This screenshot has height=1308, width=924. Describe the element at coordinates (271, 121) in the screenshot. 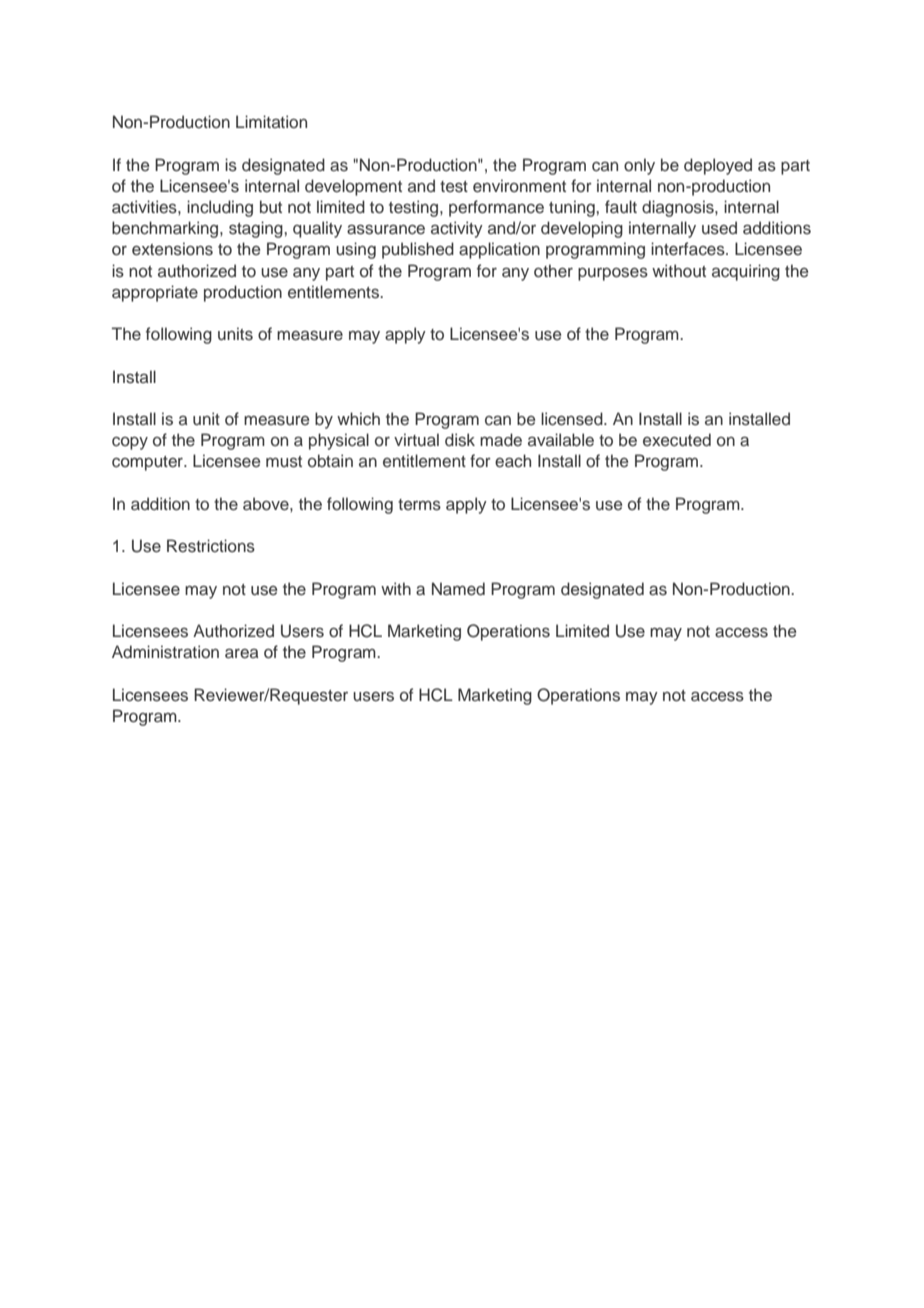

I see `Limitation` at that location.
